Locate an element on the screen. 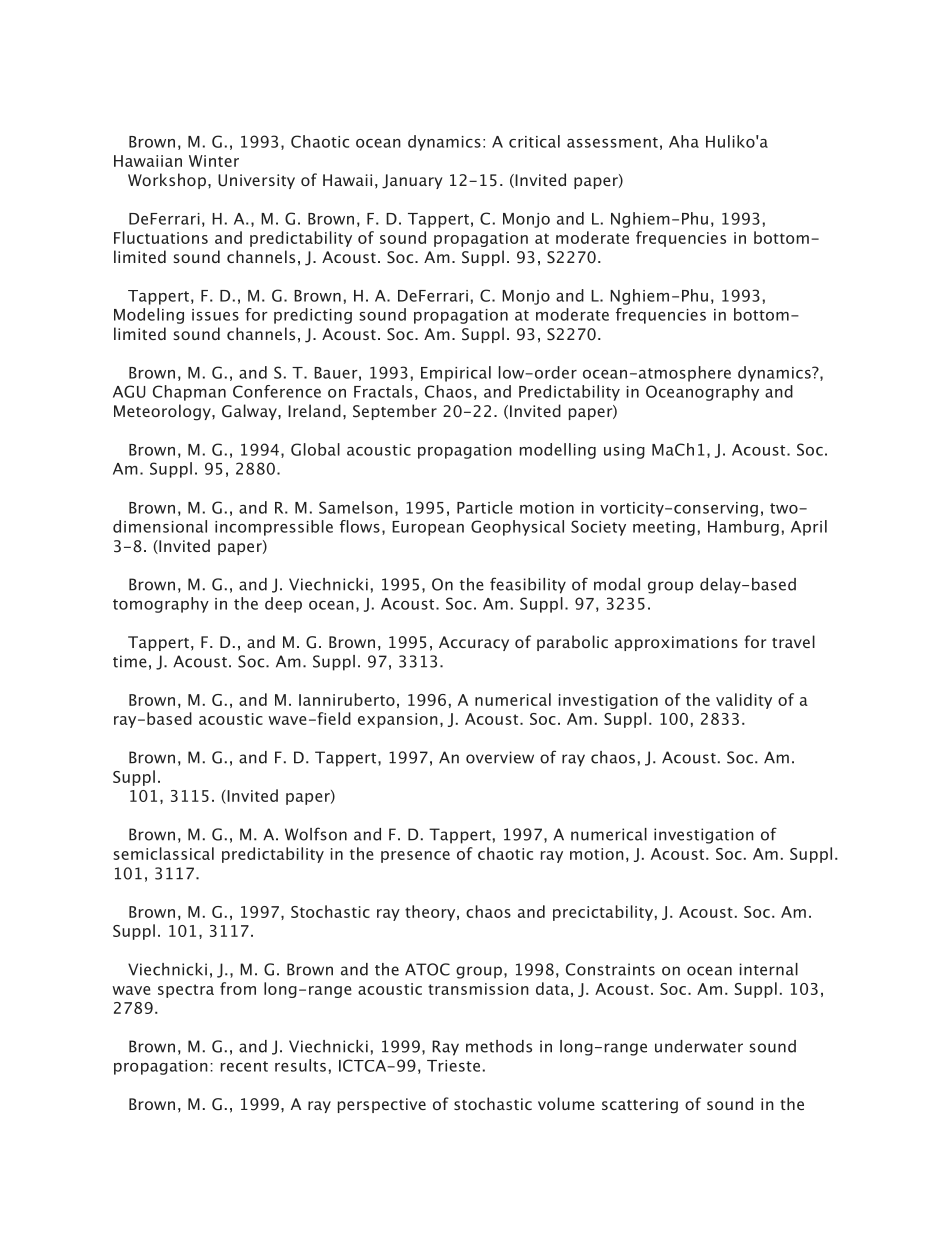 The image size is (952, 1233). validity is located at coordinates (744, 701).
